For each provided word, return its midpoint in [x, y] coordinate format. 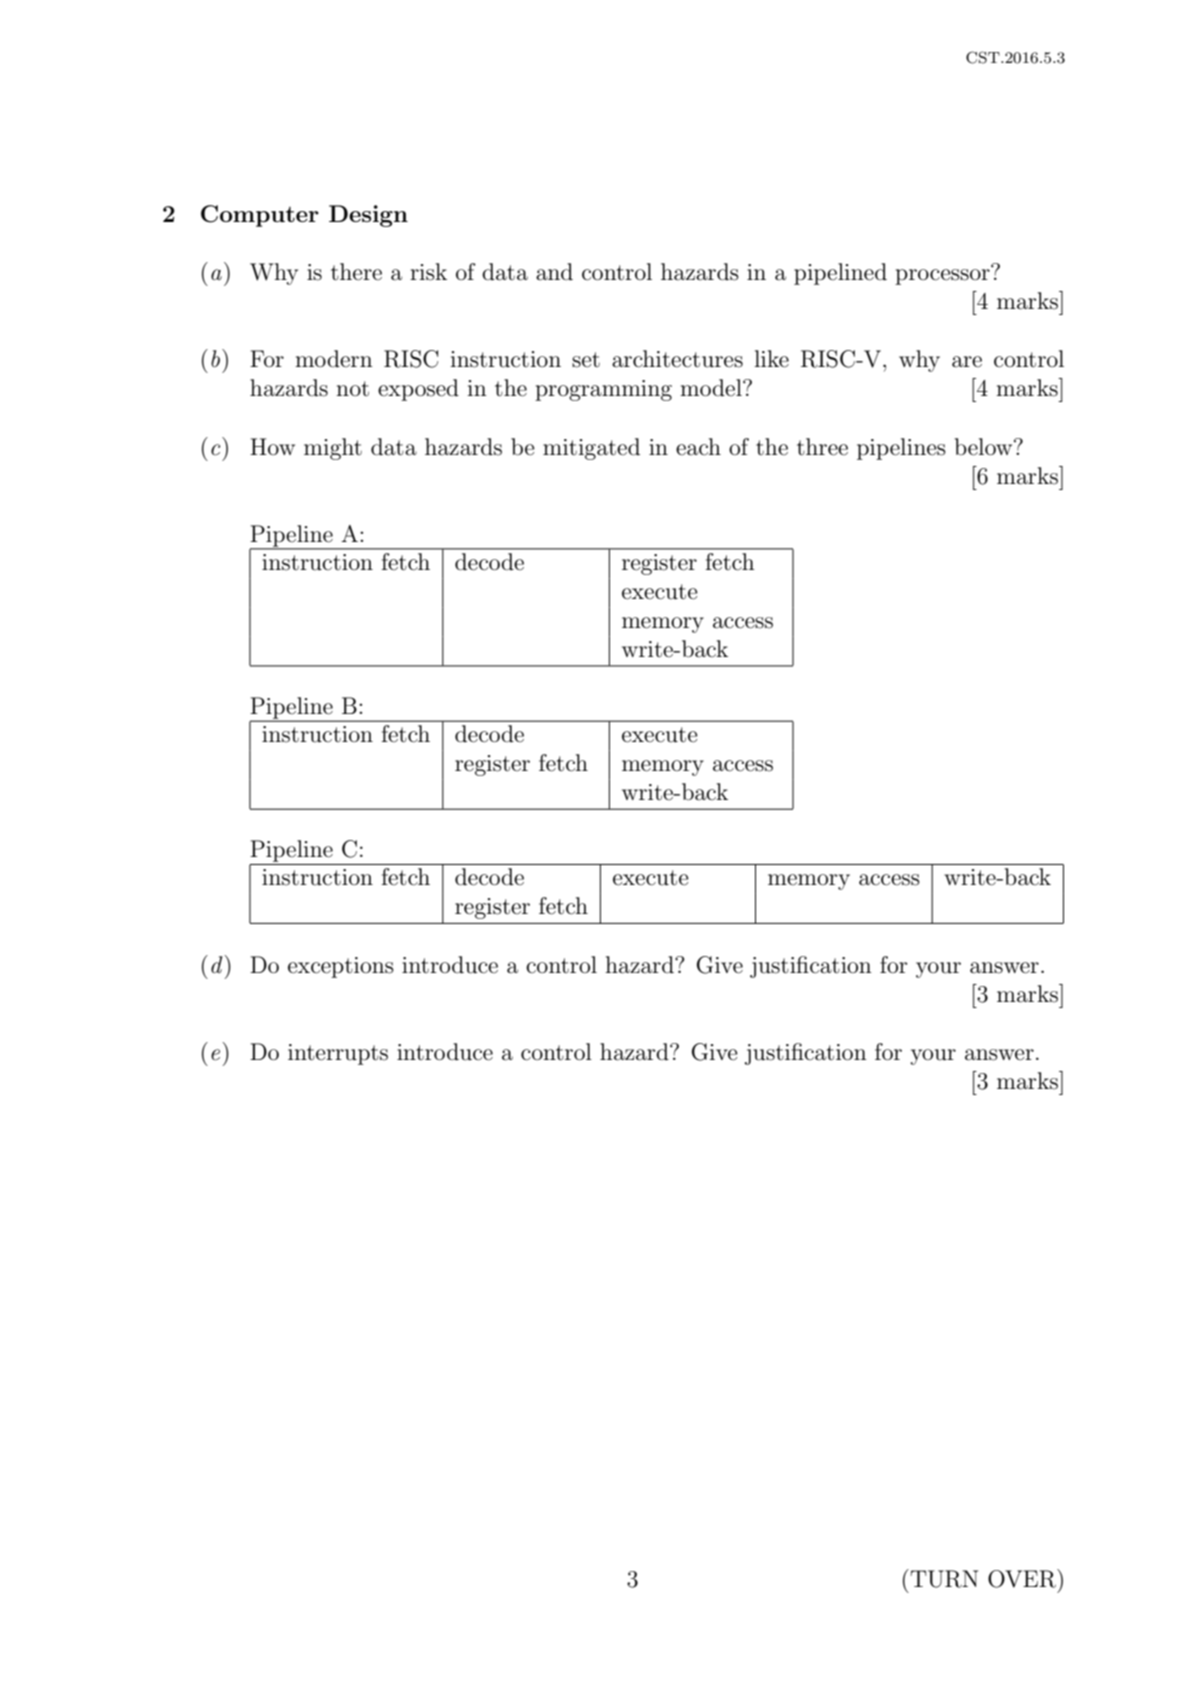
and [554, 272]
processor [942, 277]
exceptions [341, 967]
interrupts [338, 1054]
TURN [943, 1578]
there [356, 272]
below [985, 447]
